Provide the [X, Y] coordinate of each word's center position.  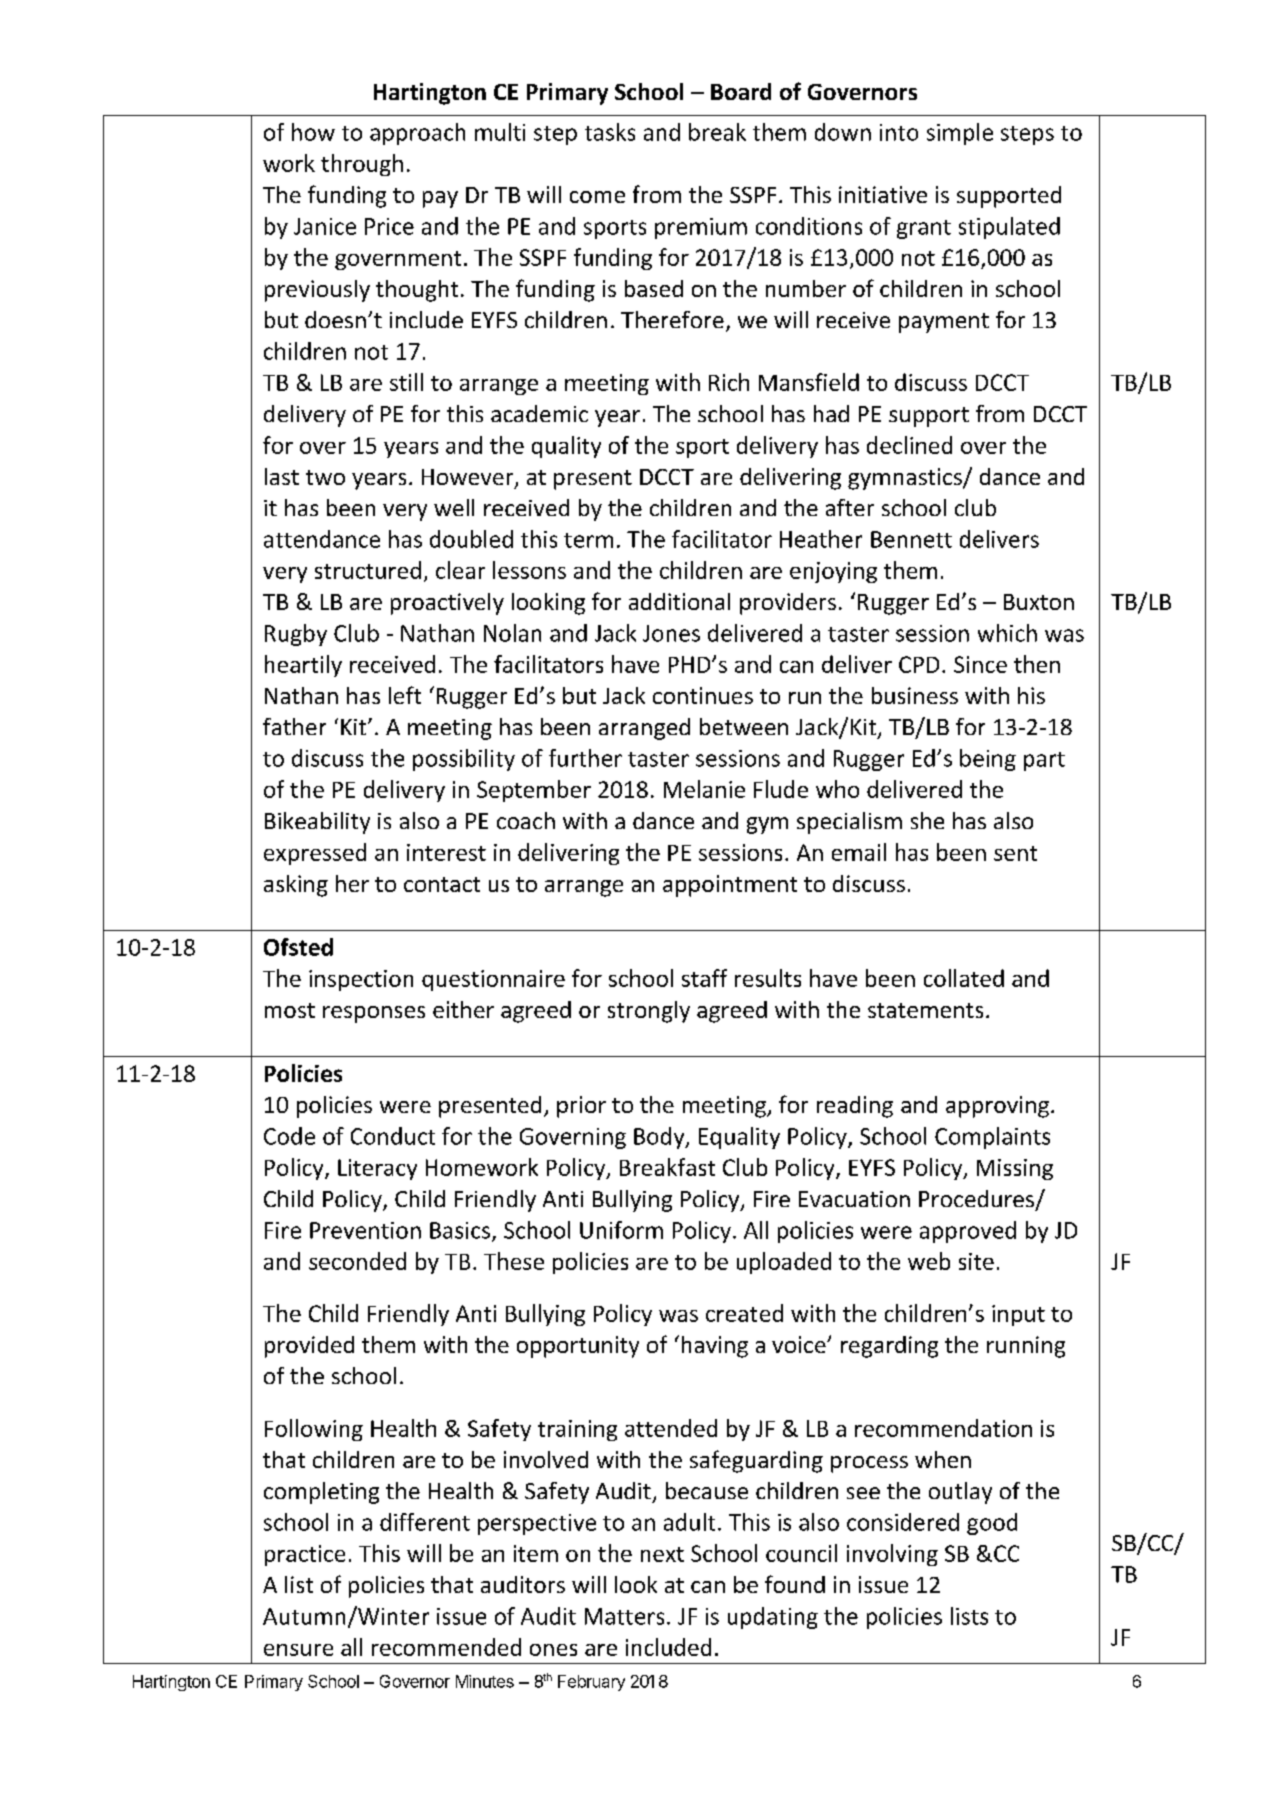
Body [660, 1138]
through [362, 165]
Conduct [393, 1136]
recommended [446, 1647]
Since [980, 664]
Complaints [992, 1138]
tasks [610, 132]
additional [679, 601]
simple [960, 134]
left [405, 695]
